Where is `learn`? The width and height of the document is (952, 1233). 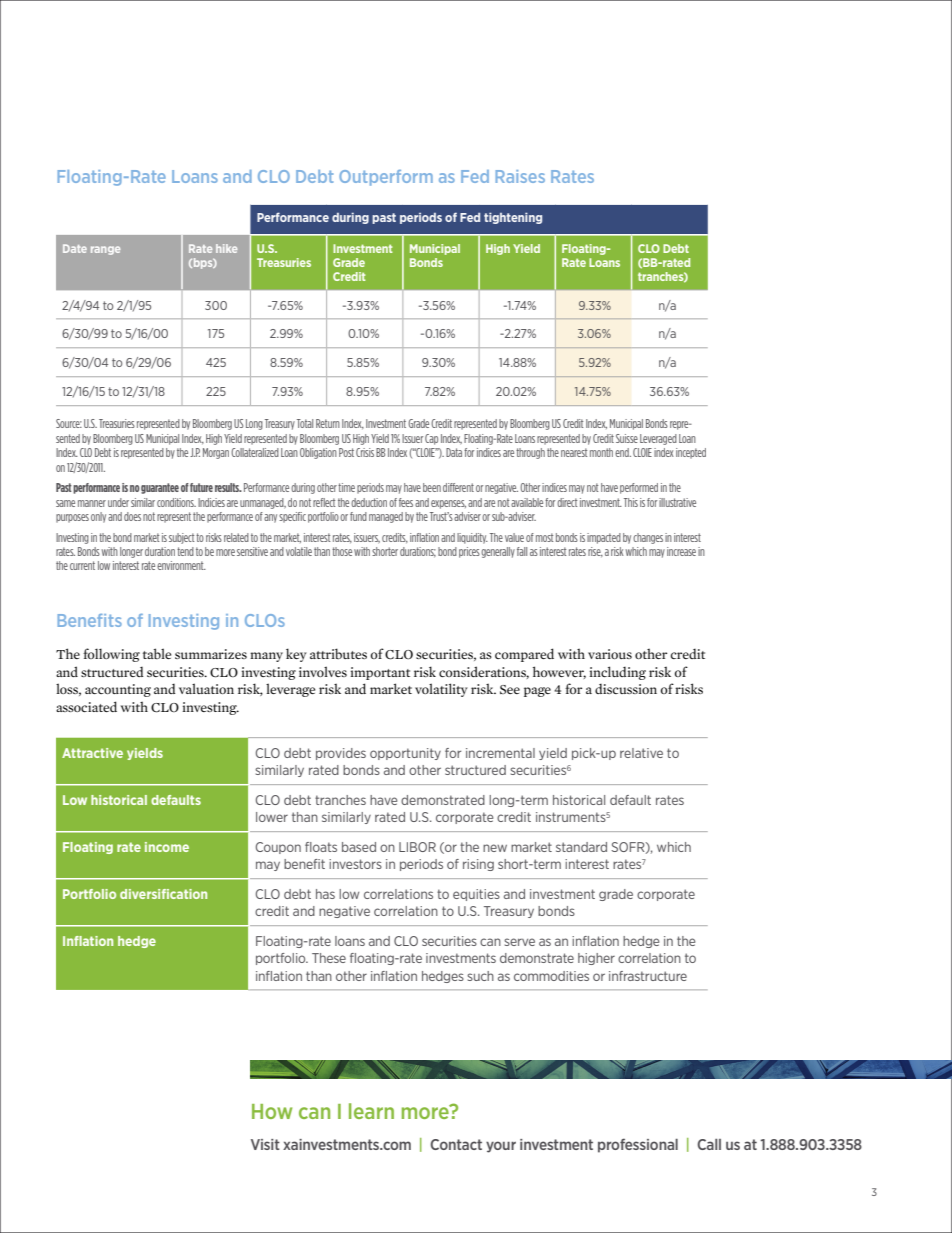
learn is located at coordinates (371, 1111).
